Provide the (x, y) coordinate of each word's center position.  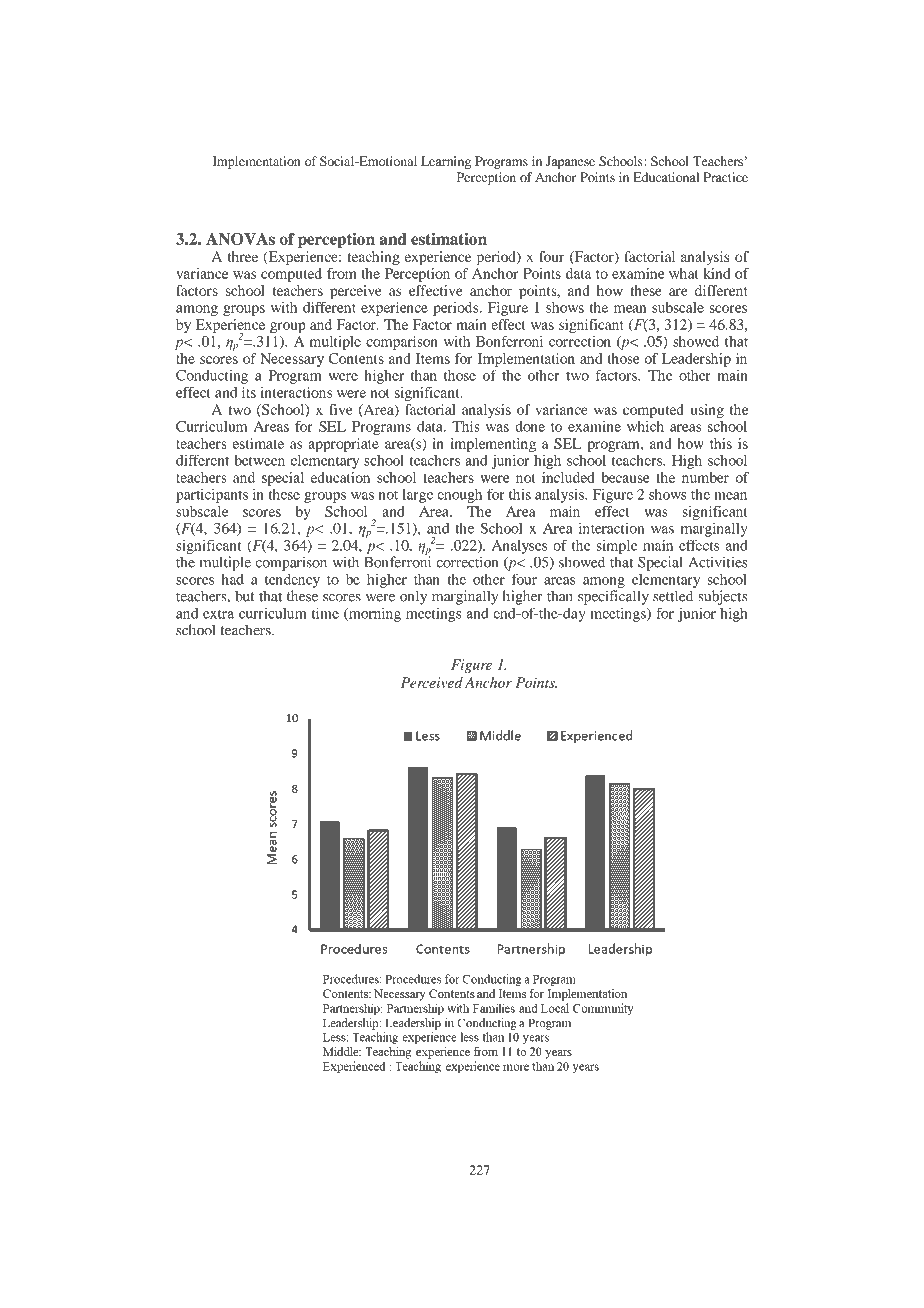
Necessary (292, 360)
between (259, 460)
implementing (493, 445)
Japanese (570, 162)
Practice (726, 177)
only (413, 597)
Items (433, 358)
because (625, 477)
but (245, 596)
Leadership (696, 360)
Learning (446, 162)
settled (673, 596)
